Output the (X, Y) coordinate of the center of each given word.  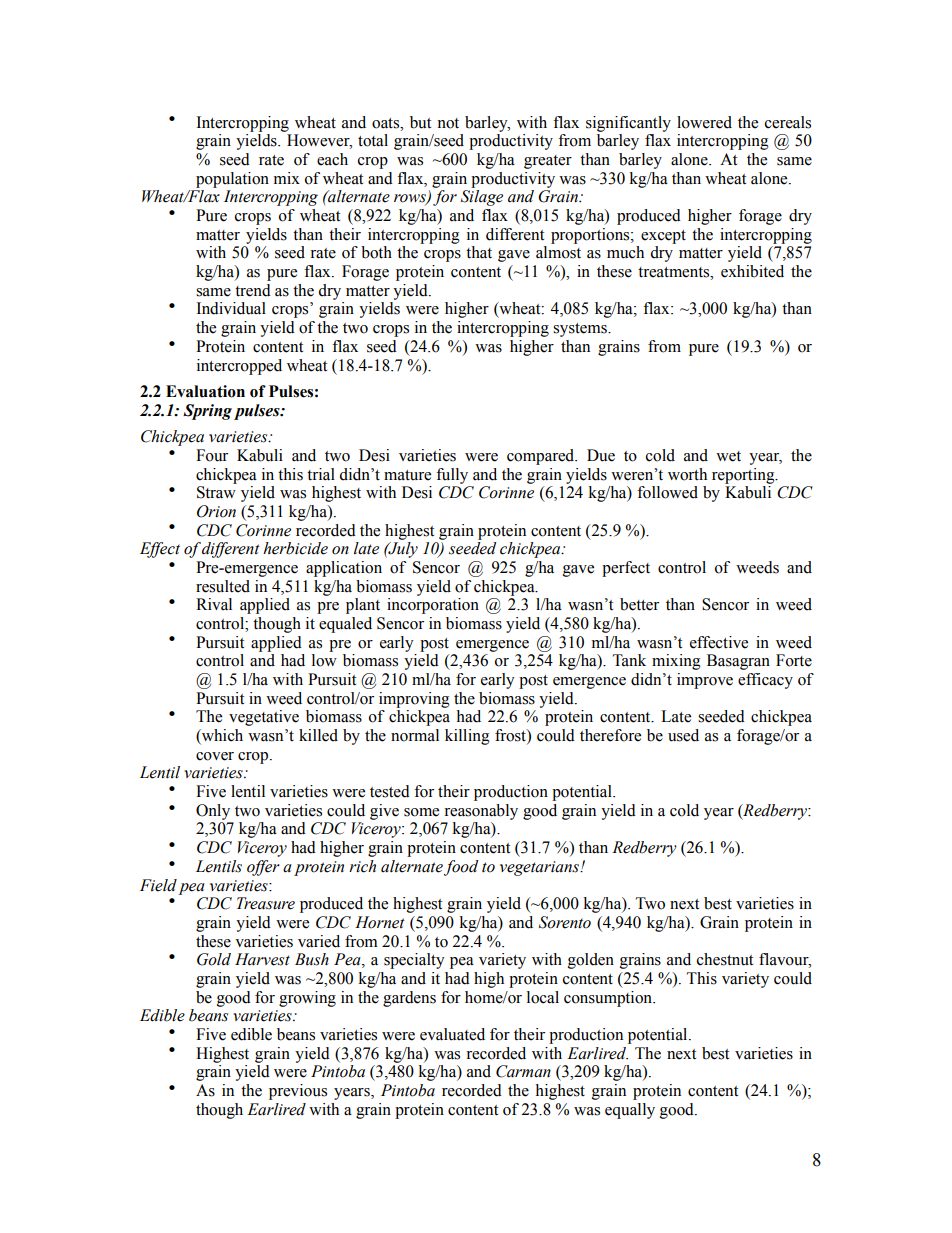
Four (212, 455)
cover (215, 756)
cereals (788, 122)
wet (728, 456)
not (448, 123)
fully (452, 476)
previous (298, 1092)
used (683, 735)
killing (467, 737)
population (232, 180)
